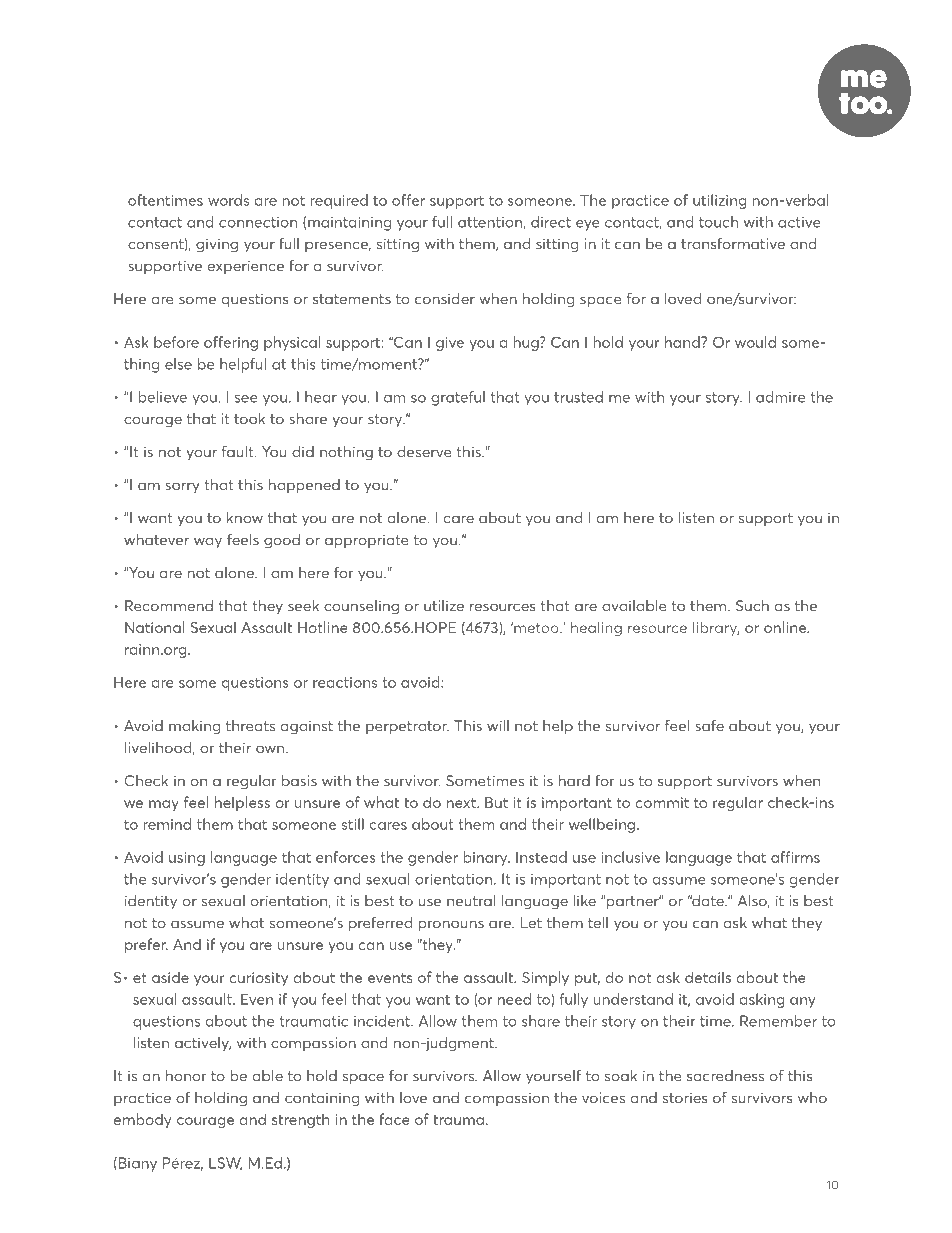 The image size is (952, 1233). Describe the element at coordinates (491, 223) in the image. I see `attention` at that location.
